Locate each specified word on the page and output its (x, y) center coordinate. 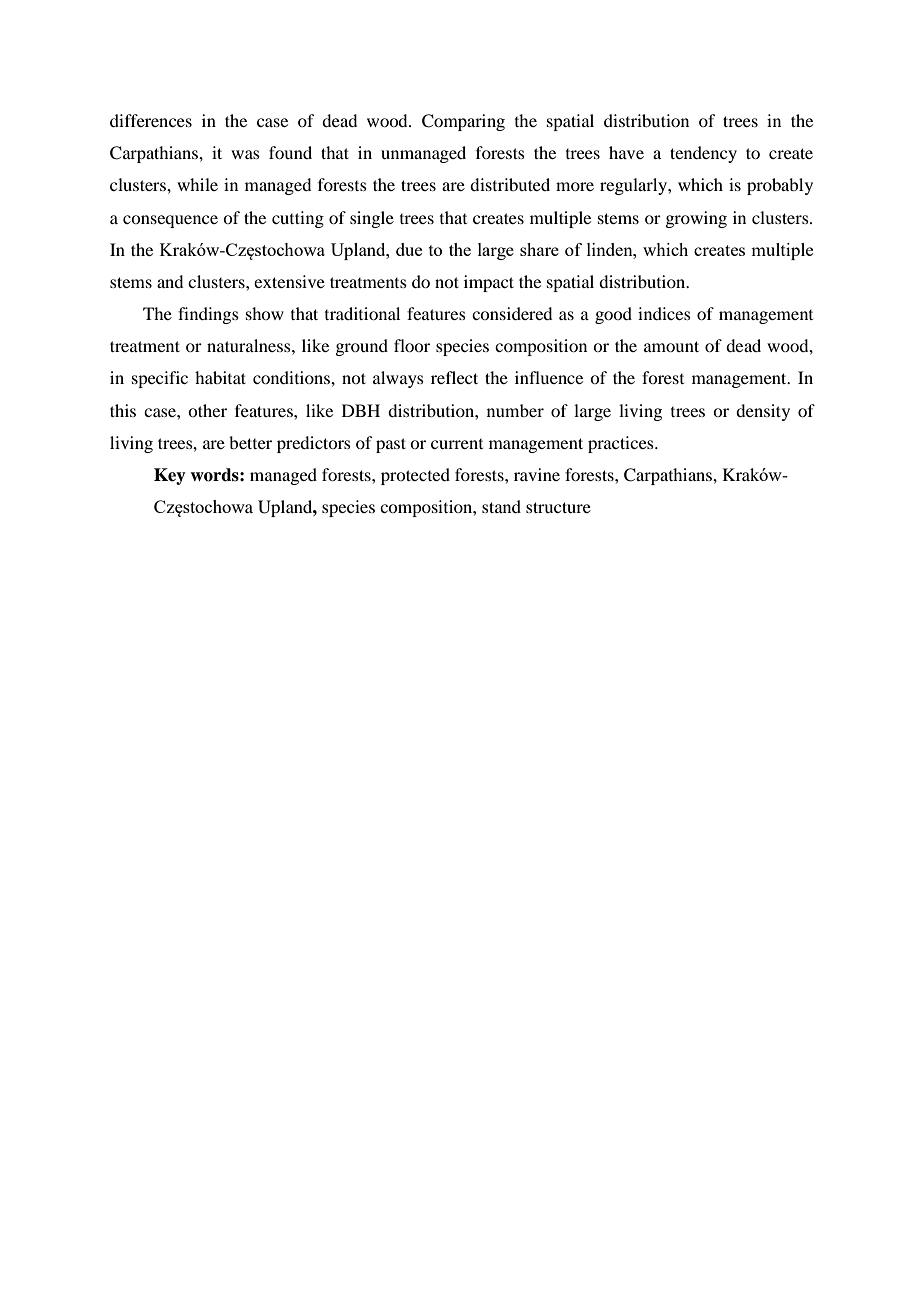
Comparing (463, 122)
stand (501, 506)
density (763, 412)
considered (512, 313)
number (515, 410)
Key (170, 476)
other (207, 410)
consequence (170, 221)
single (372, 219)
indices (664, 313)
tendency (703, 154)
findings (208, 315)
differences (151, 120)
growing (696, 219)
